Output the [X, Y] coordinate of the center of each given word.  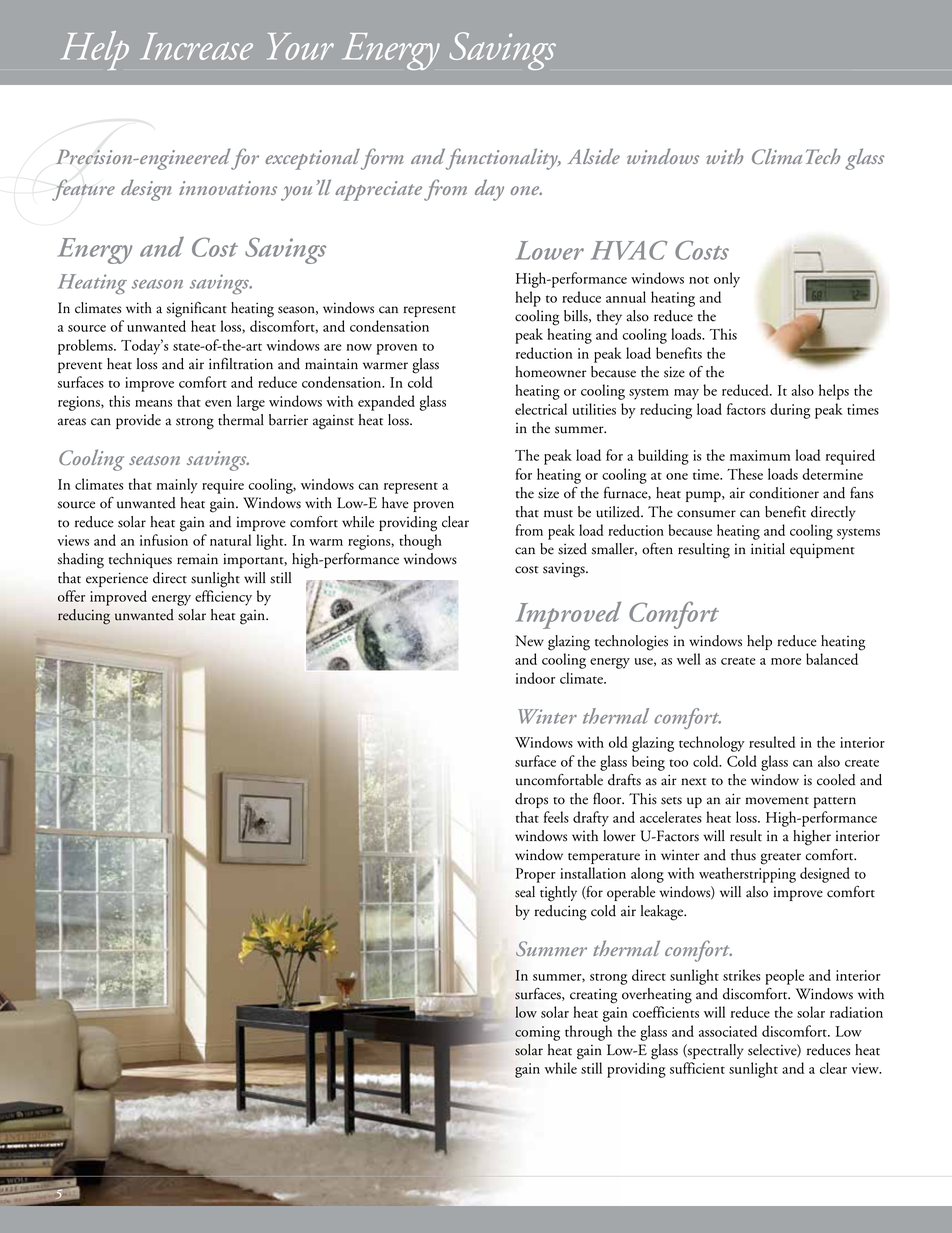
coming [537, 1033]
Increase [196, 46]
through [588, 1033]
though [420, 542]
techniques [140, 560]
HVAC [629, 250]
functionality [503, 159]
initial [768, 549]
